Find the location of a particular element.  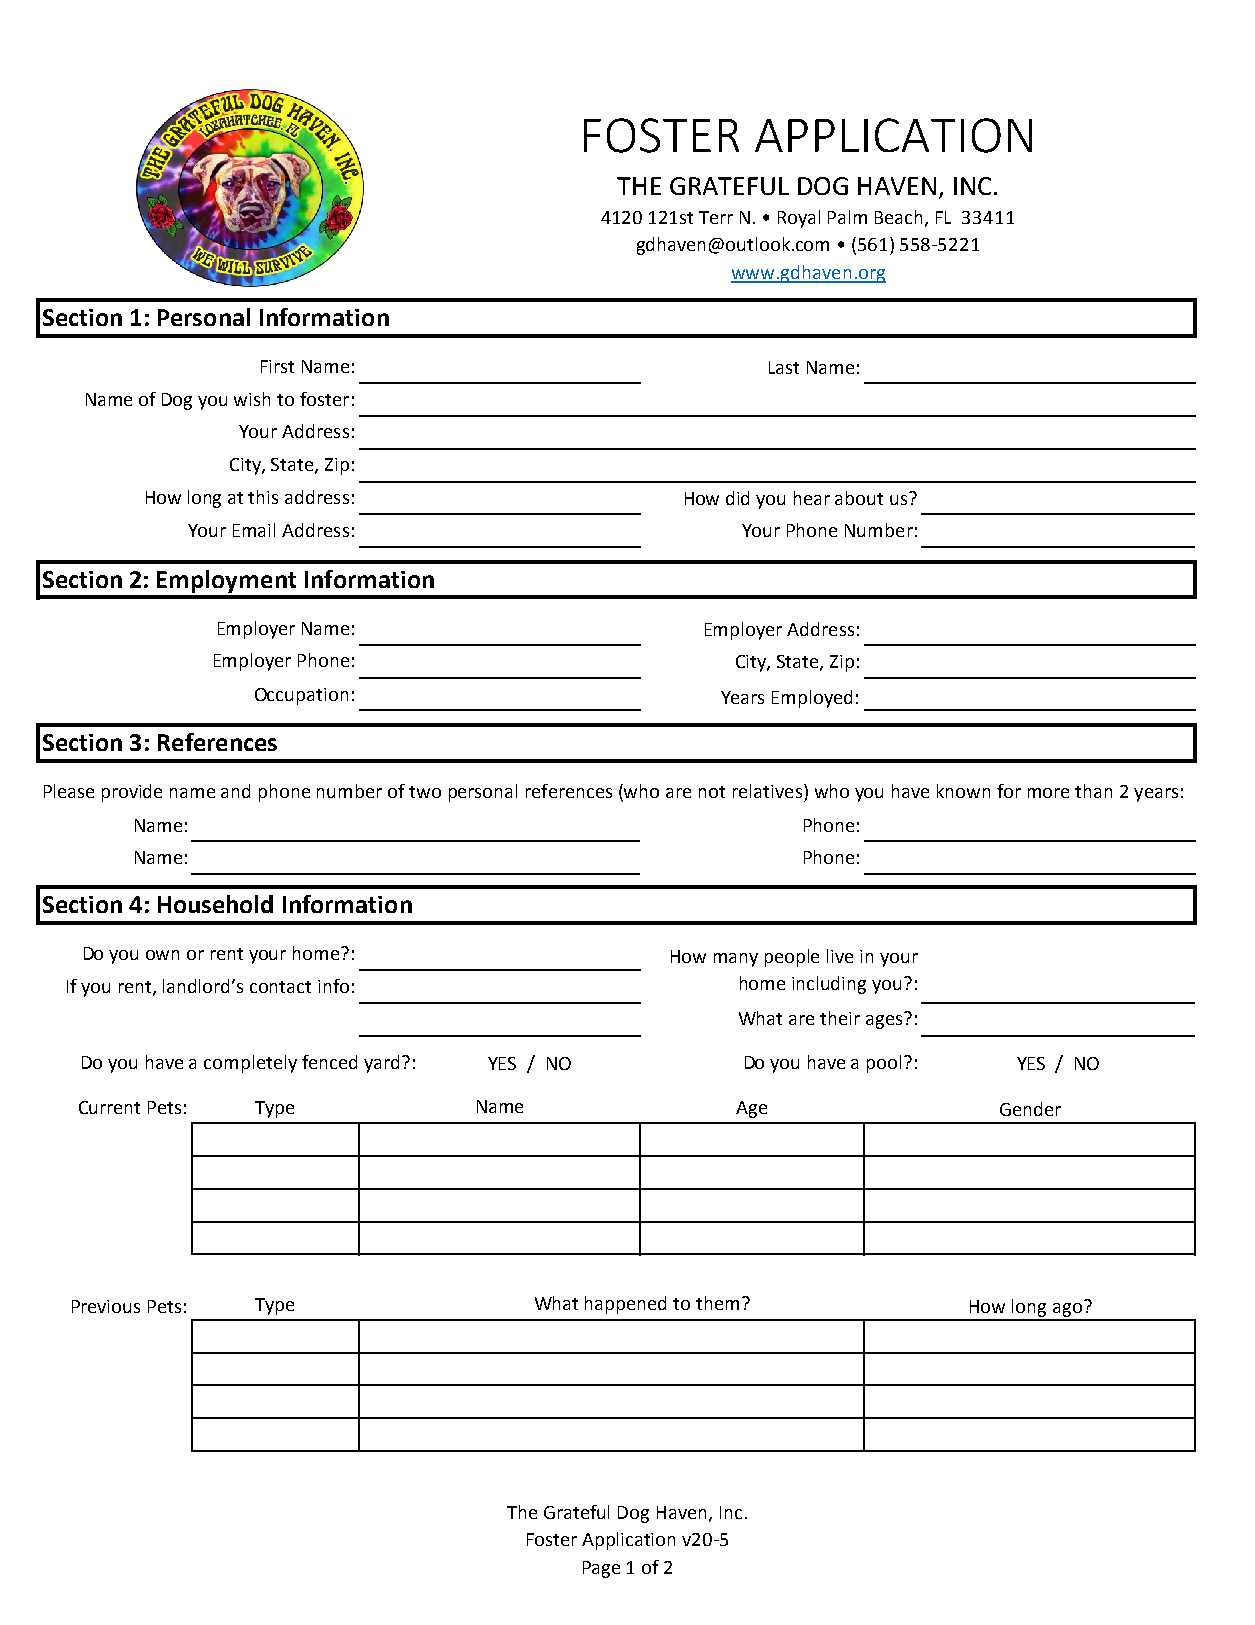

Previous is located at coordinates (106, 1306).
